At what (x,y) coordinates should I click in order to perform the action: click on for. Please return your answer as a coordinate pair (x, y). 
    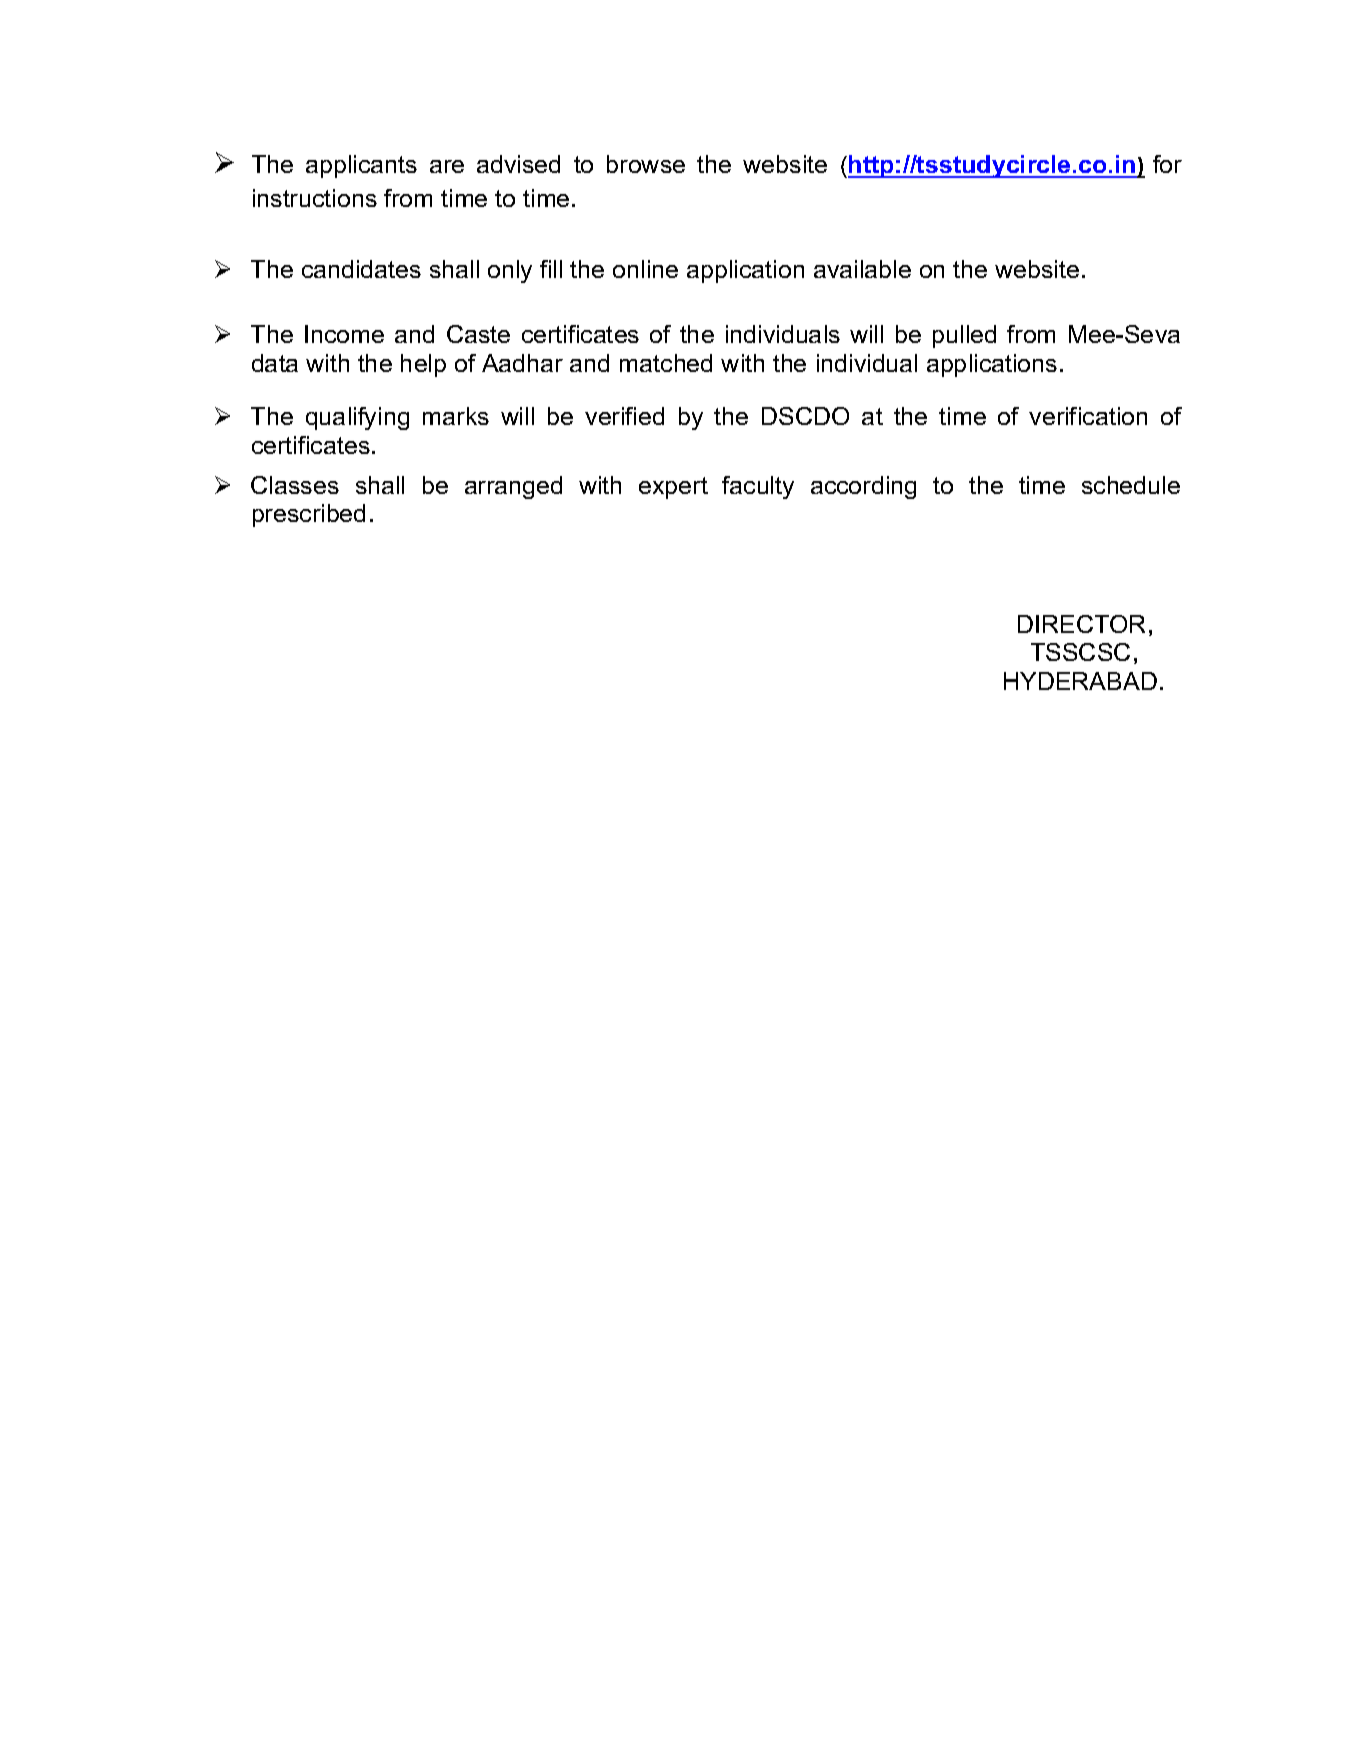
    Looking at the image, I should click on (1167, 164).
